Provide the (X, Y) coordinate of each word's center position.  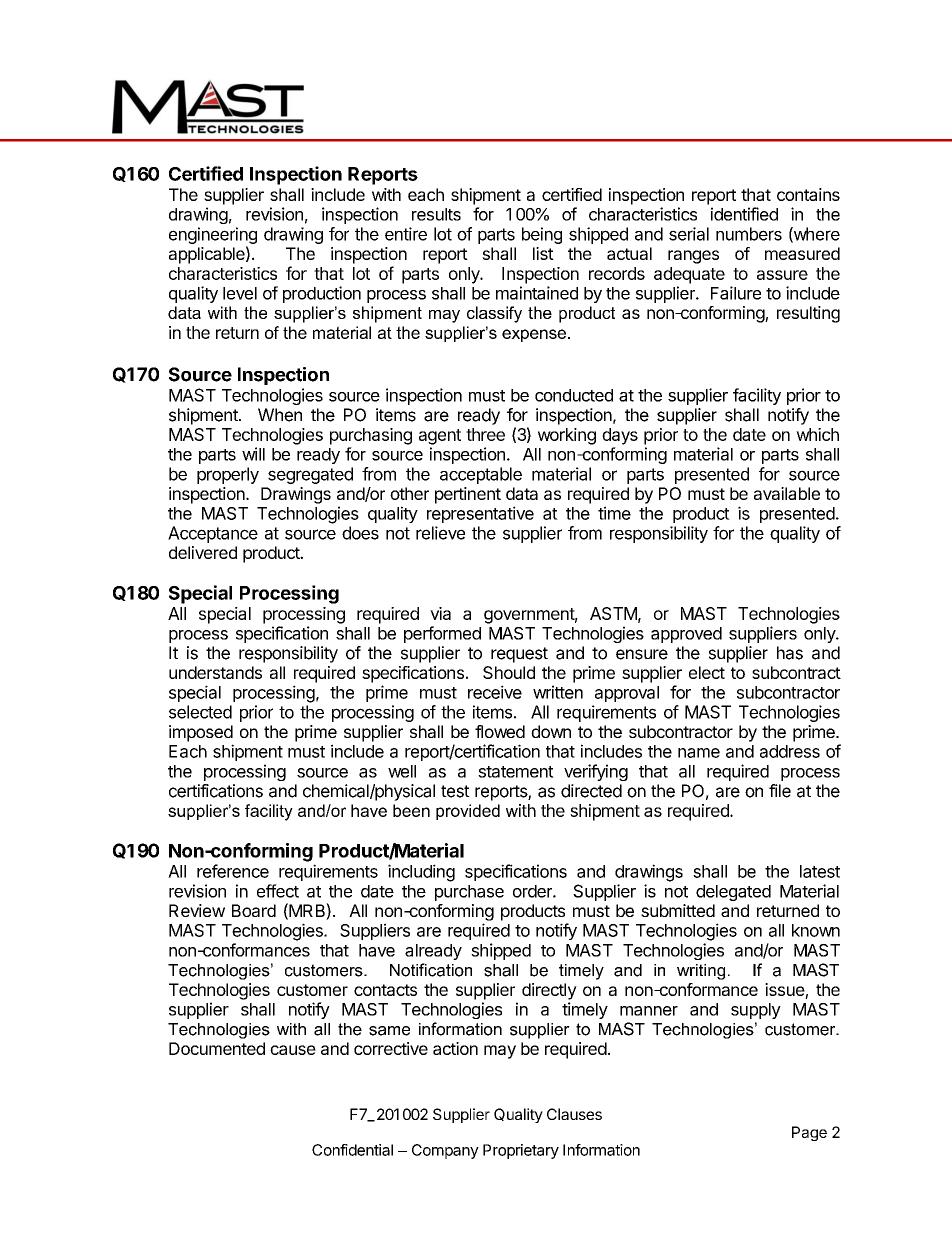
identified (744, 214)
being (542, 235)
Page (809, 1133)
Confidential (352, 1150)
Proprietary (521, 1151)
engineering (213, 237)
